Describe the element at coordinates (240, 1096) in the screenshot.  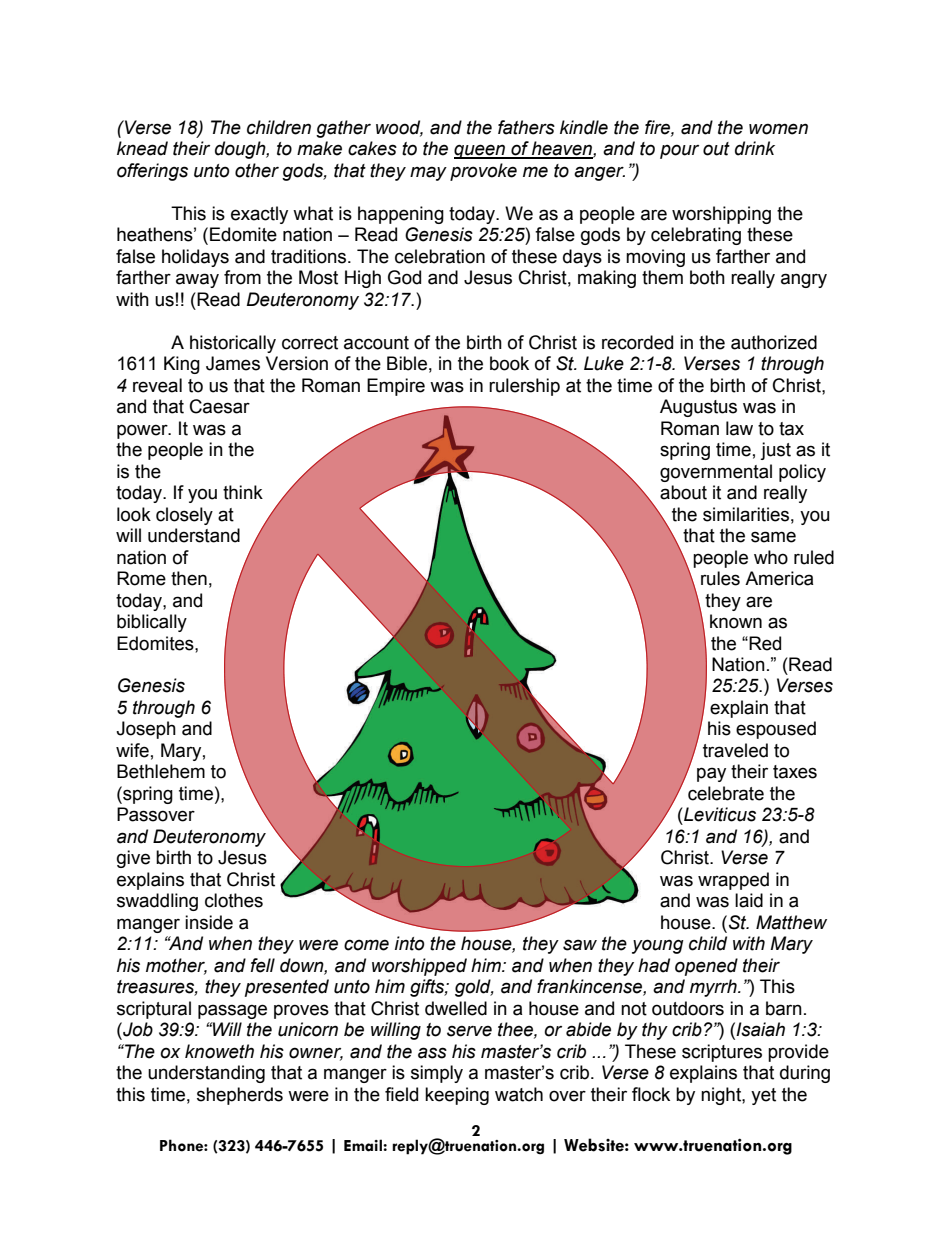
I see `shepherds` at that location.
